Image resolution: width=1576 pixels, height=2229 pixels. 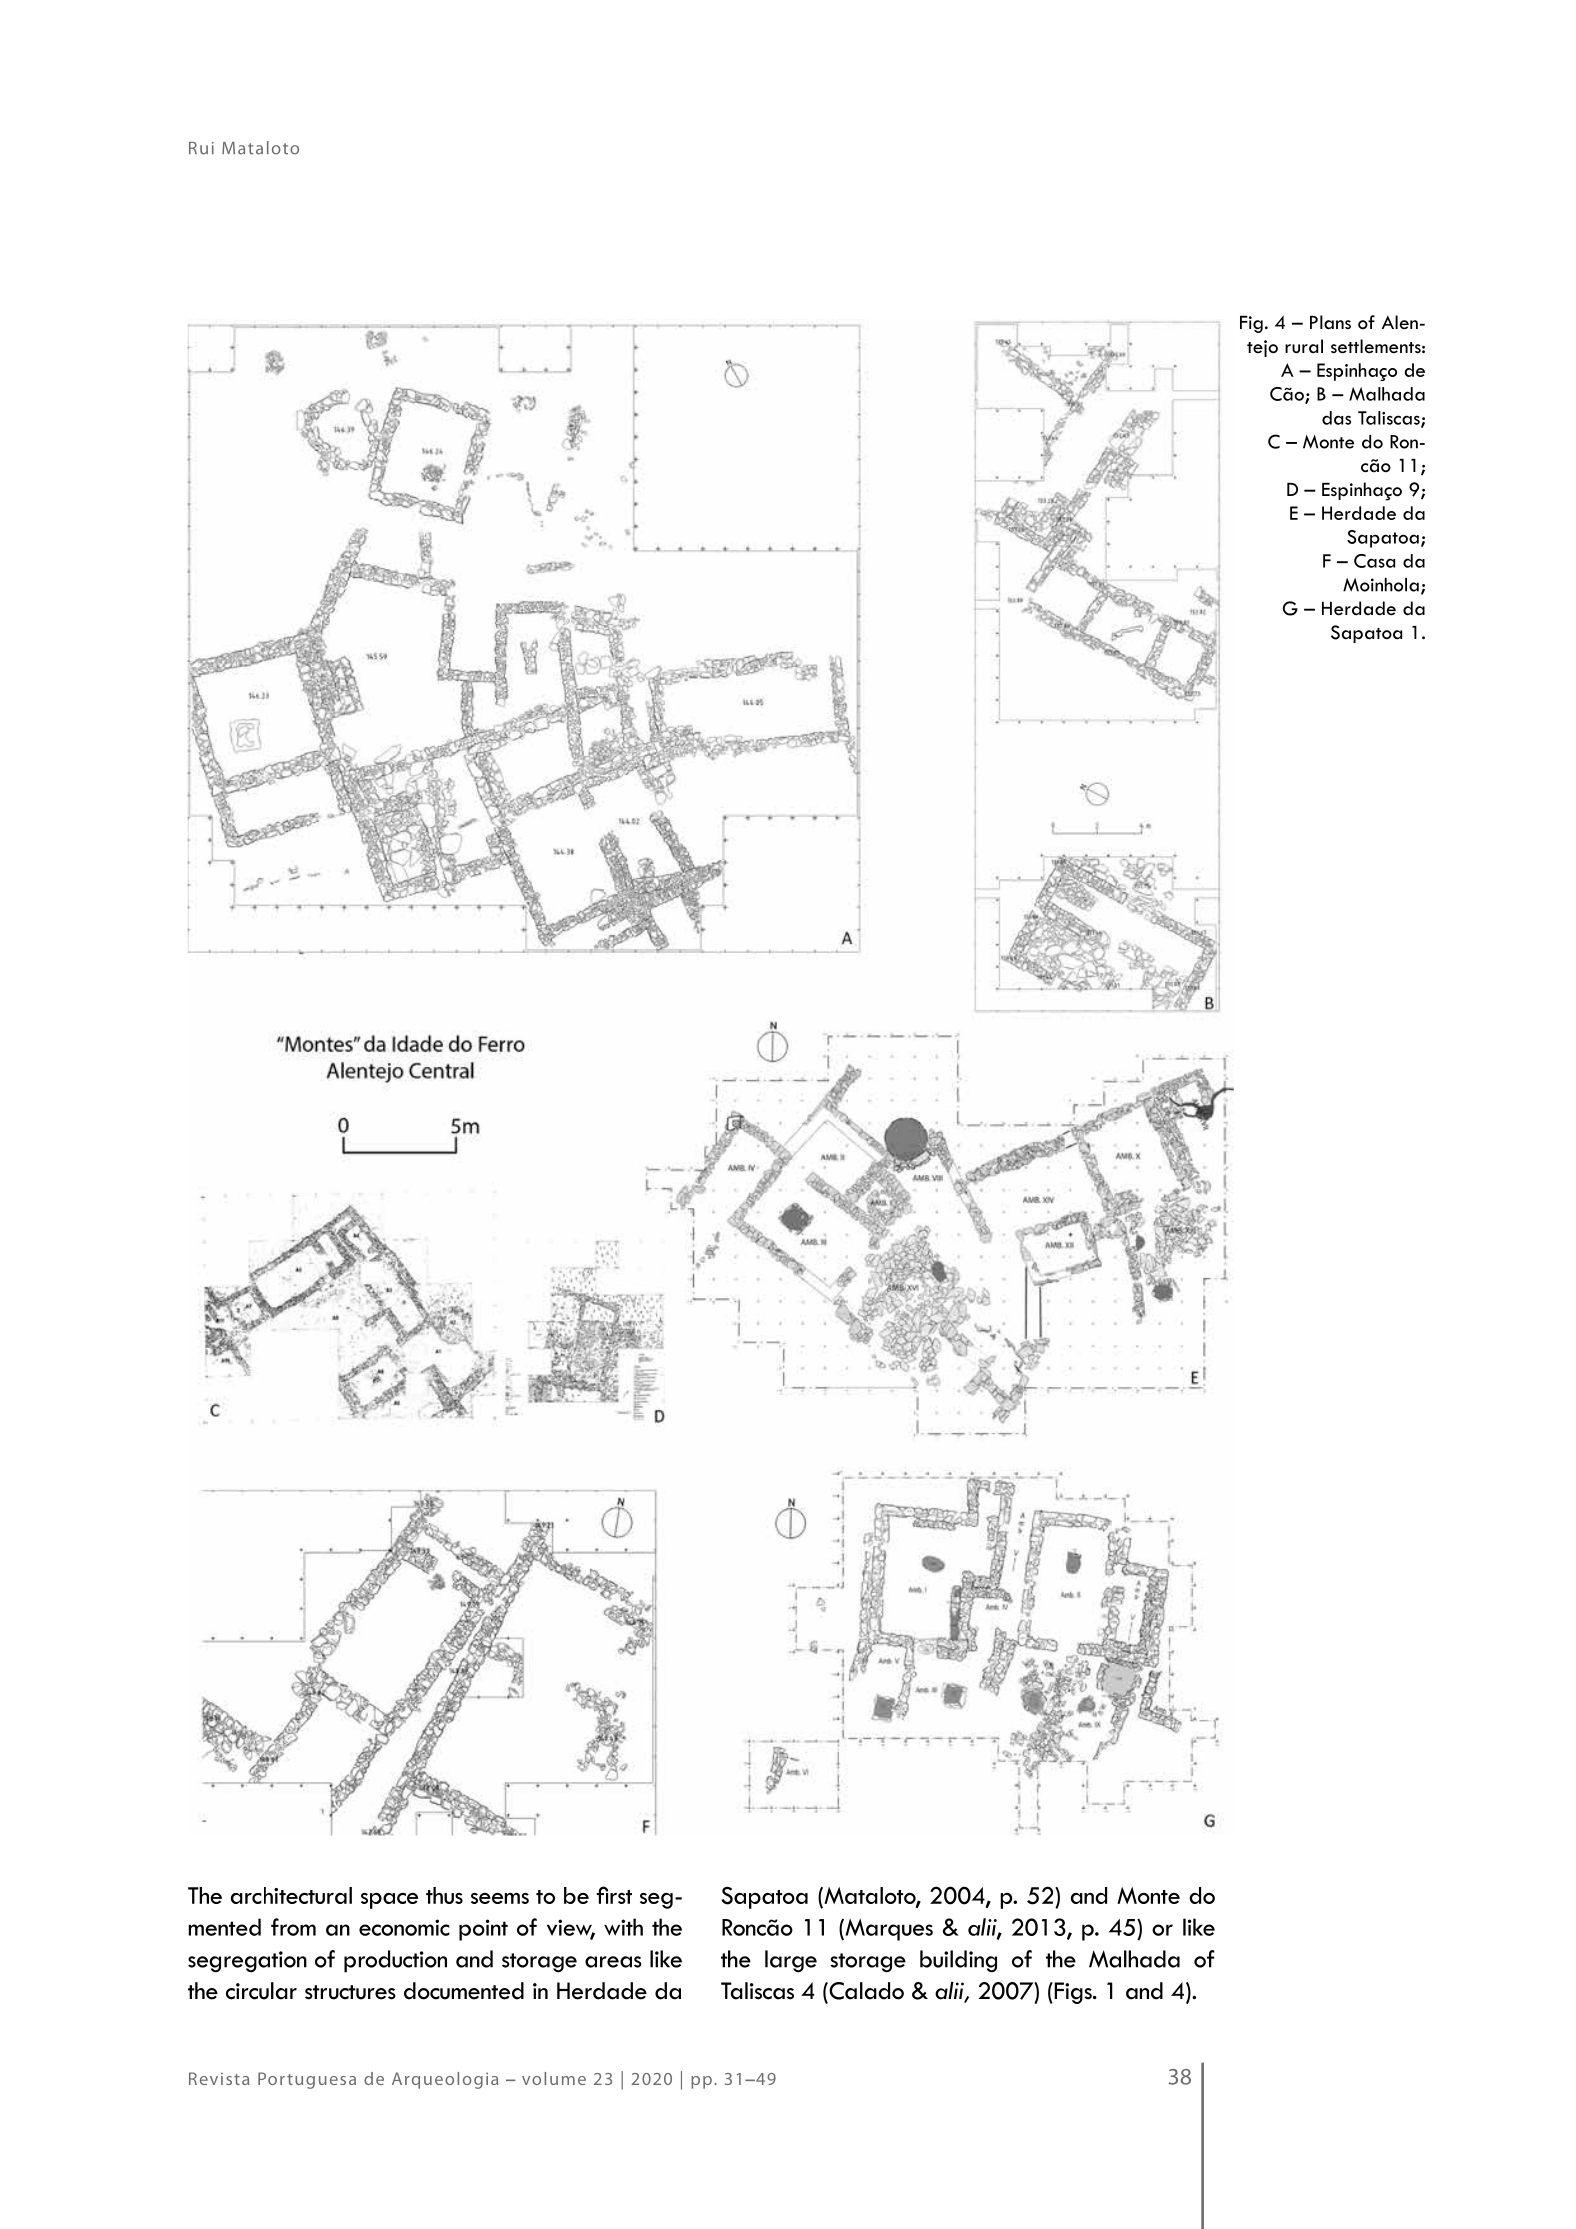 I want to click on Plans, so click(x=1330, y=322).
